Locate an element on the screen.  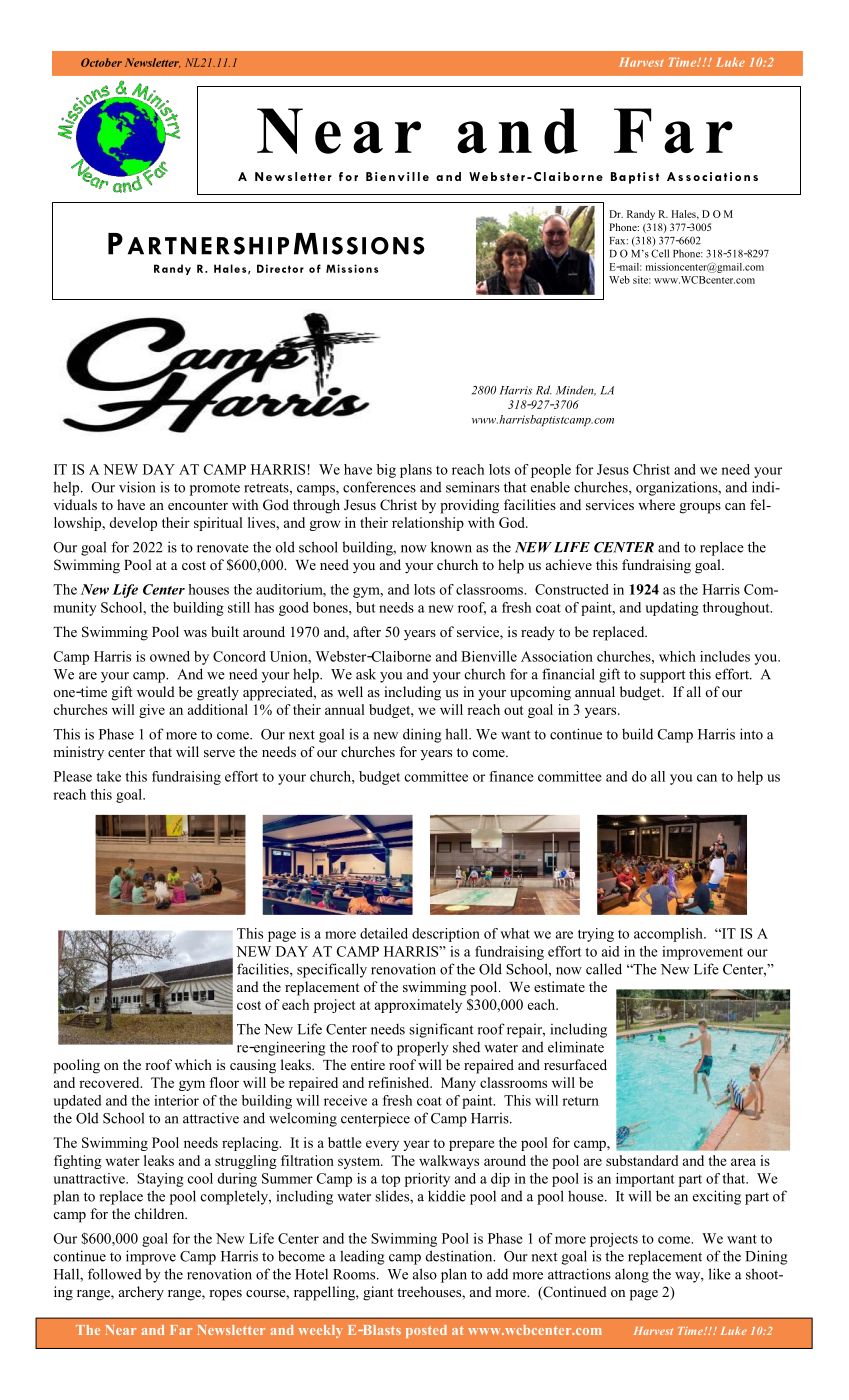
archery is located at coordinates (141, 1293).
